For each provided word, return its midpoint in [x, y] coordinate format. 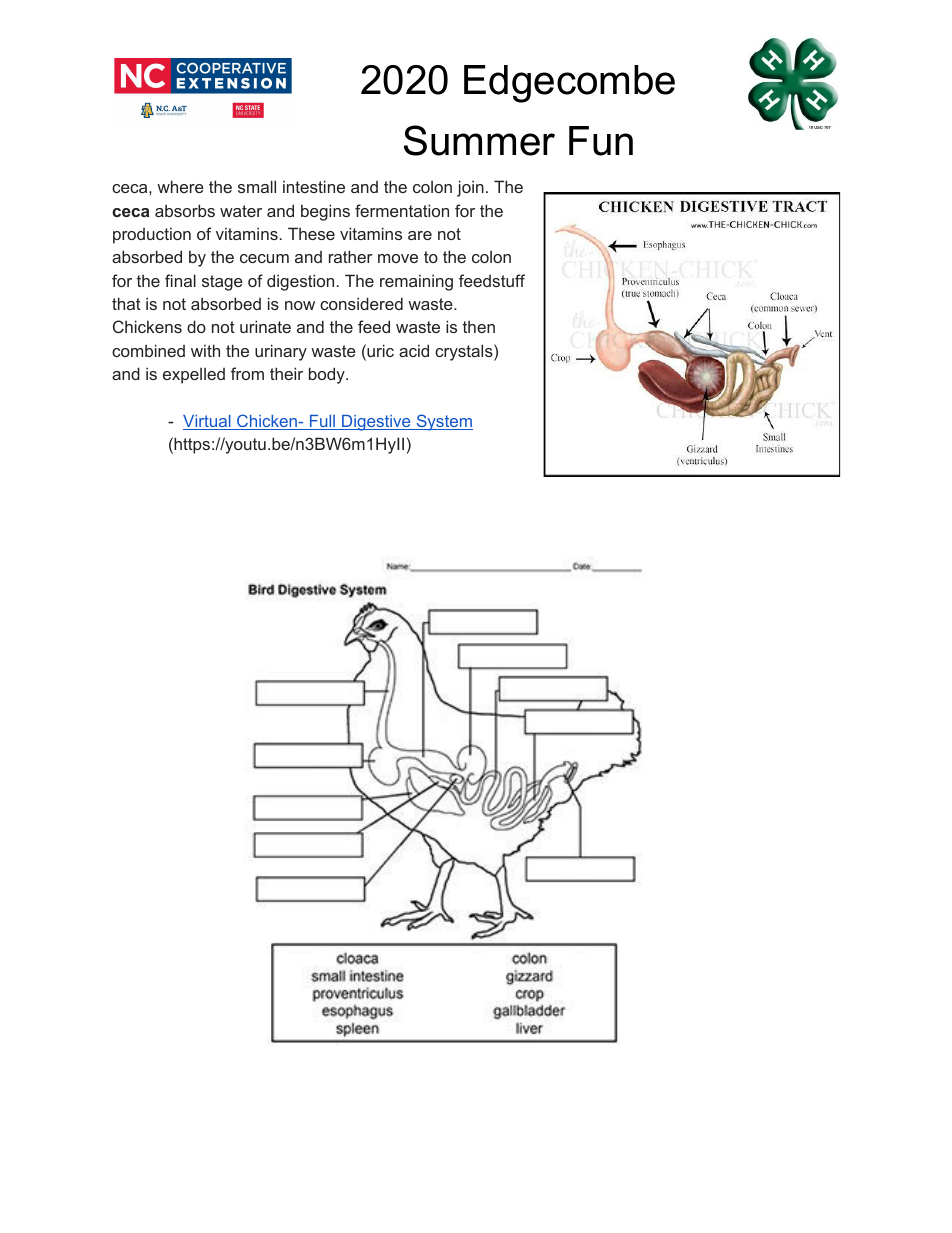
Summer [479, 140]
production [152, 235]
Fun [601, 141]
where [180, 186]
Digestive [376, 423]
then [479, 326]
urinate [265, 326]
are [420, 235]
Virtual [208, 422]
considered [361, 303]
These [311, 233]
